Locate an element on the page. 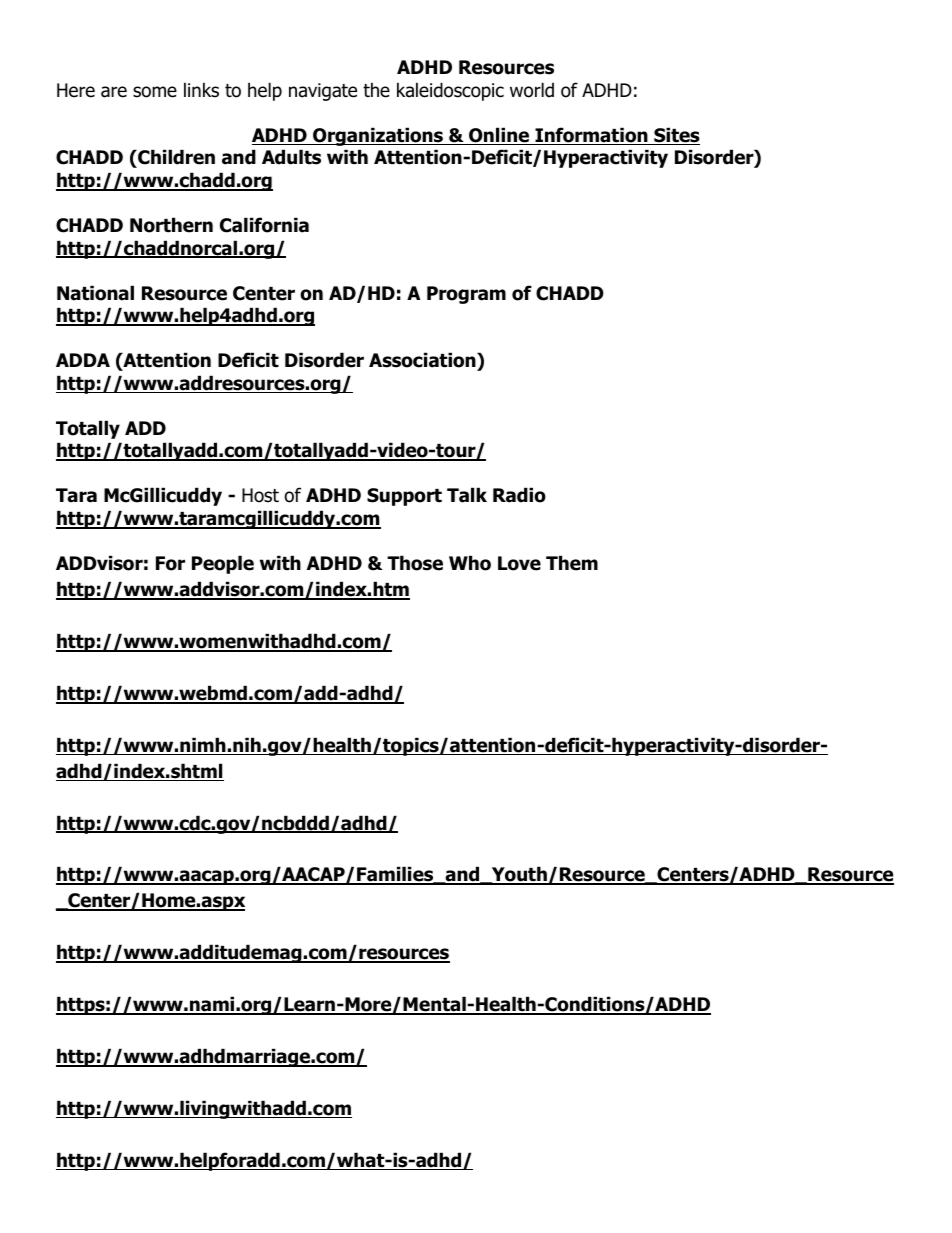 The height and width of the image is (1233, 952). Them is located at coordinates (572, 563).
